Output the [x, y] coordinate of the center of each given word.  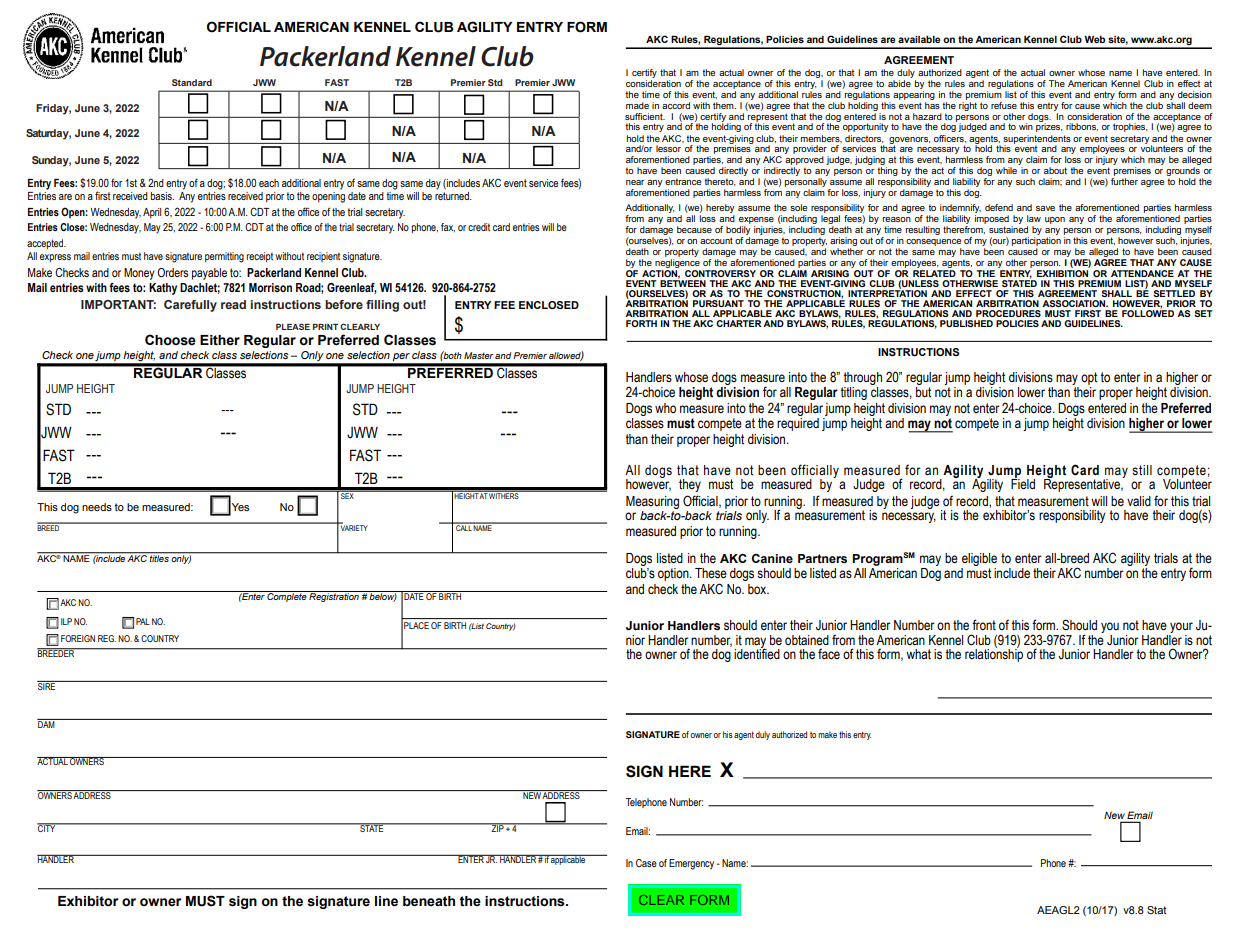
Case [646, 863]
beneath [429, 901]
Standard [192, 82]
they [690, 485]
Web [1094, 39]
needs [97, 507]
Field [1023, 483]
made [637, 105]
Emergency [691, 864]
